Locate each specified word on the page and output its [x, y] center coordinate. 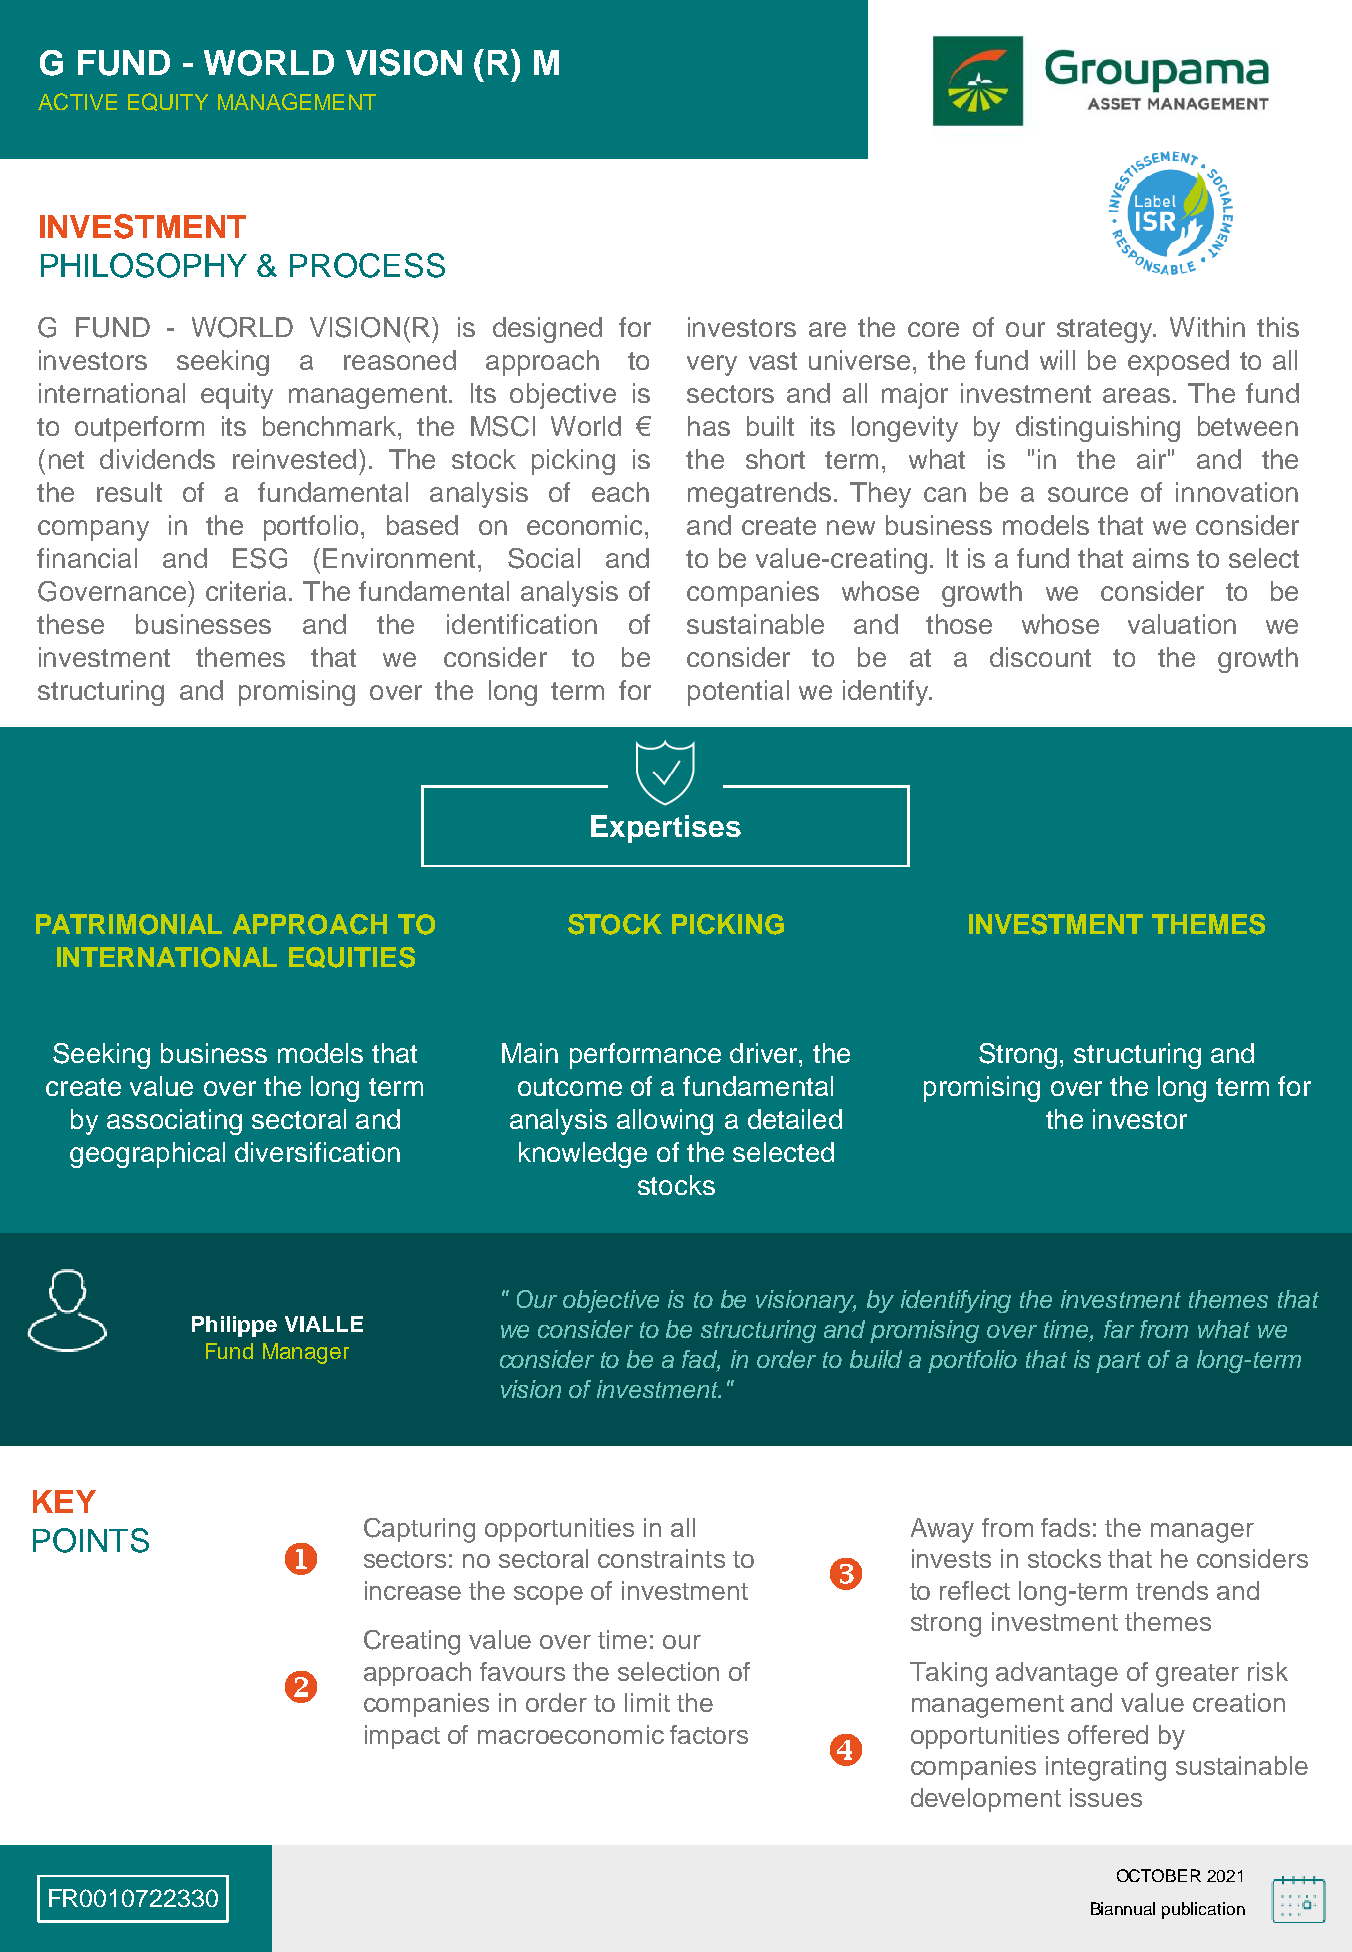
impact [402, 1737]
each [620, 492]
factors [709, 1734]
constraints [661, 1558]
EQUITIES [352, 957]
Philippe [234, 1326]
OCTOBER [1159, 1875]
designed [547, 330]
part [1118, 1362]
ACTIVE [77, 101]
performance [645, 1056]
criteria [246, 591]
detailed [795, 1119]
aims [1161, 558]
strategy [1106, 331]
